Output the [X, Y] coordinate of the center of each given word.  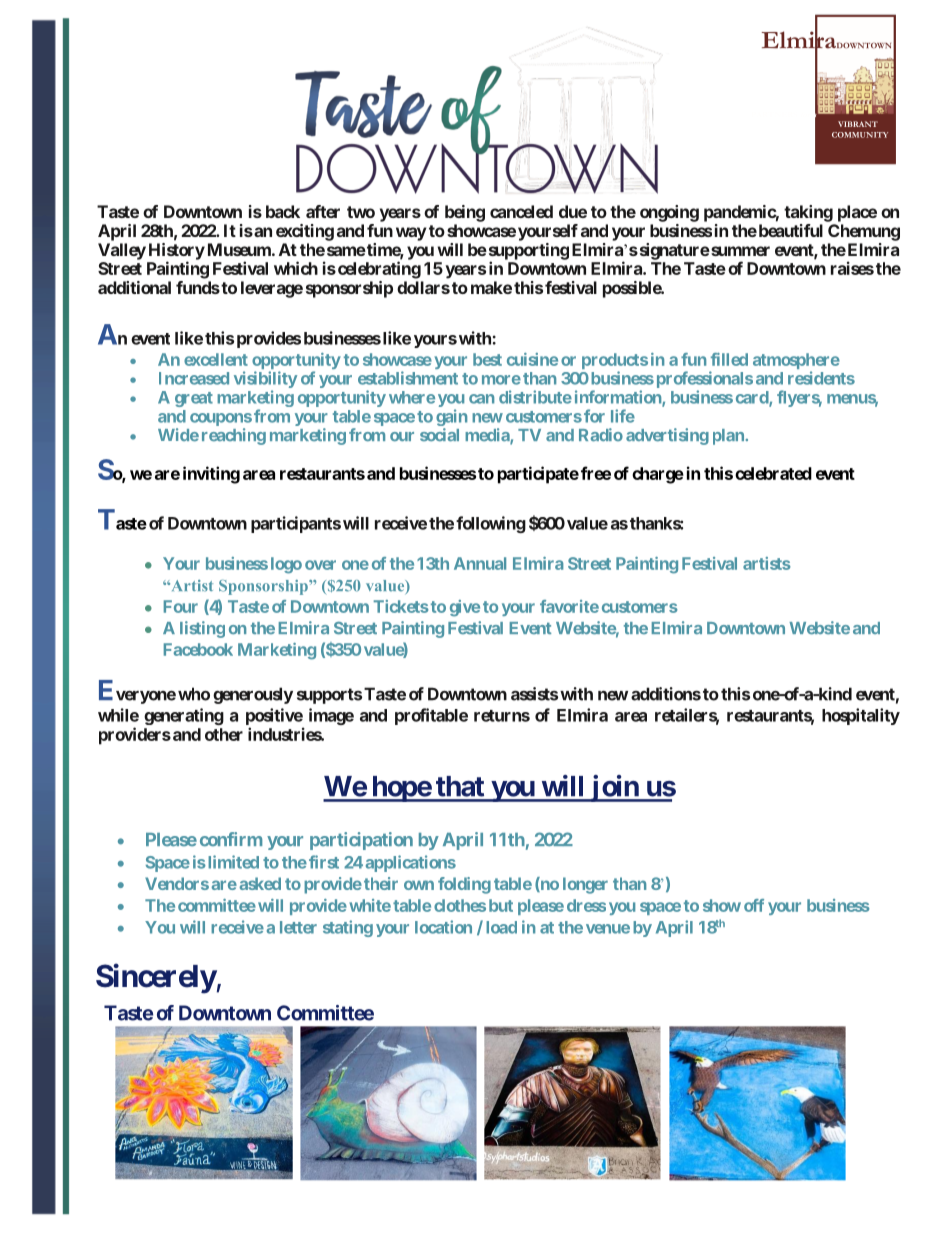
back [283, 211]
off [754, 905]
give [465, 608]
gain [451, 417]
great [194, 399]
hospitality [861, 716]
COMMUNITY [860, 135]
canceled [521, 211]
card [753, 398]
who [194, 694]
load [501, 927]
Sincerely [156, 978]
